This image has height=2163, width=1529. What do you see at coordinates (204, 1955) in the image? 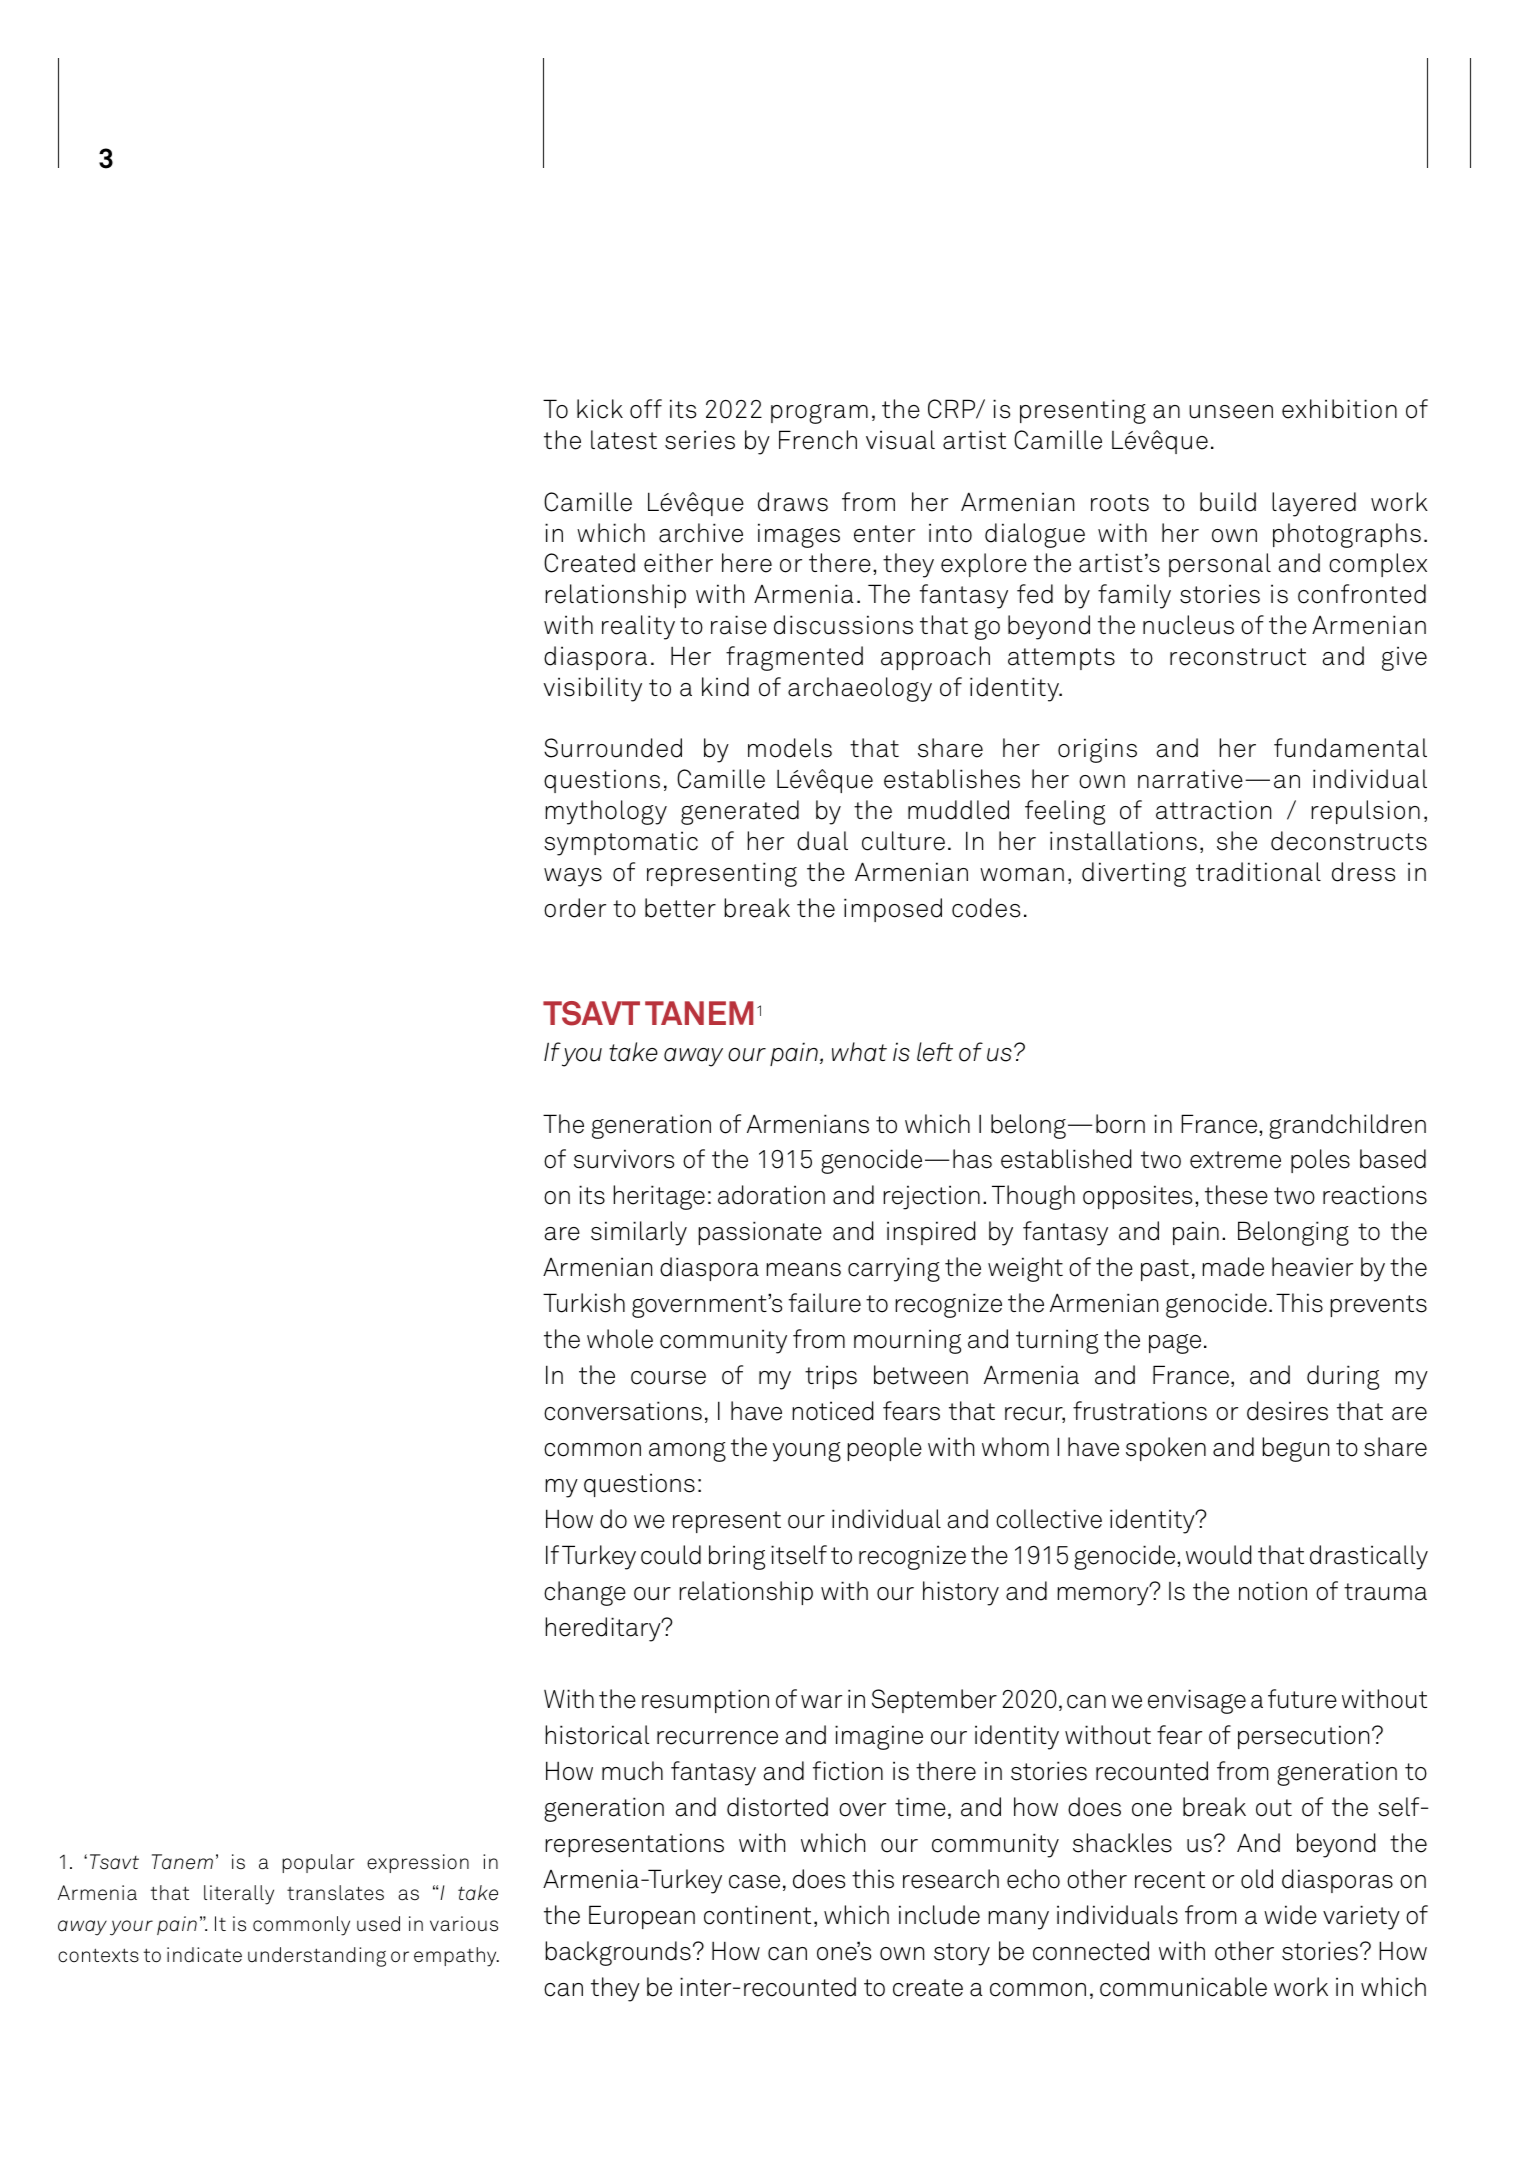
I see `indicate` at bounding box center [204, 1955].
